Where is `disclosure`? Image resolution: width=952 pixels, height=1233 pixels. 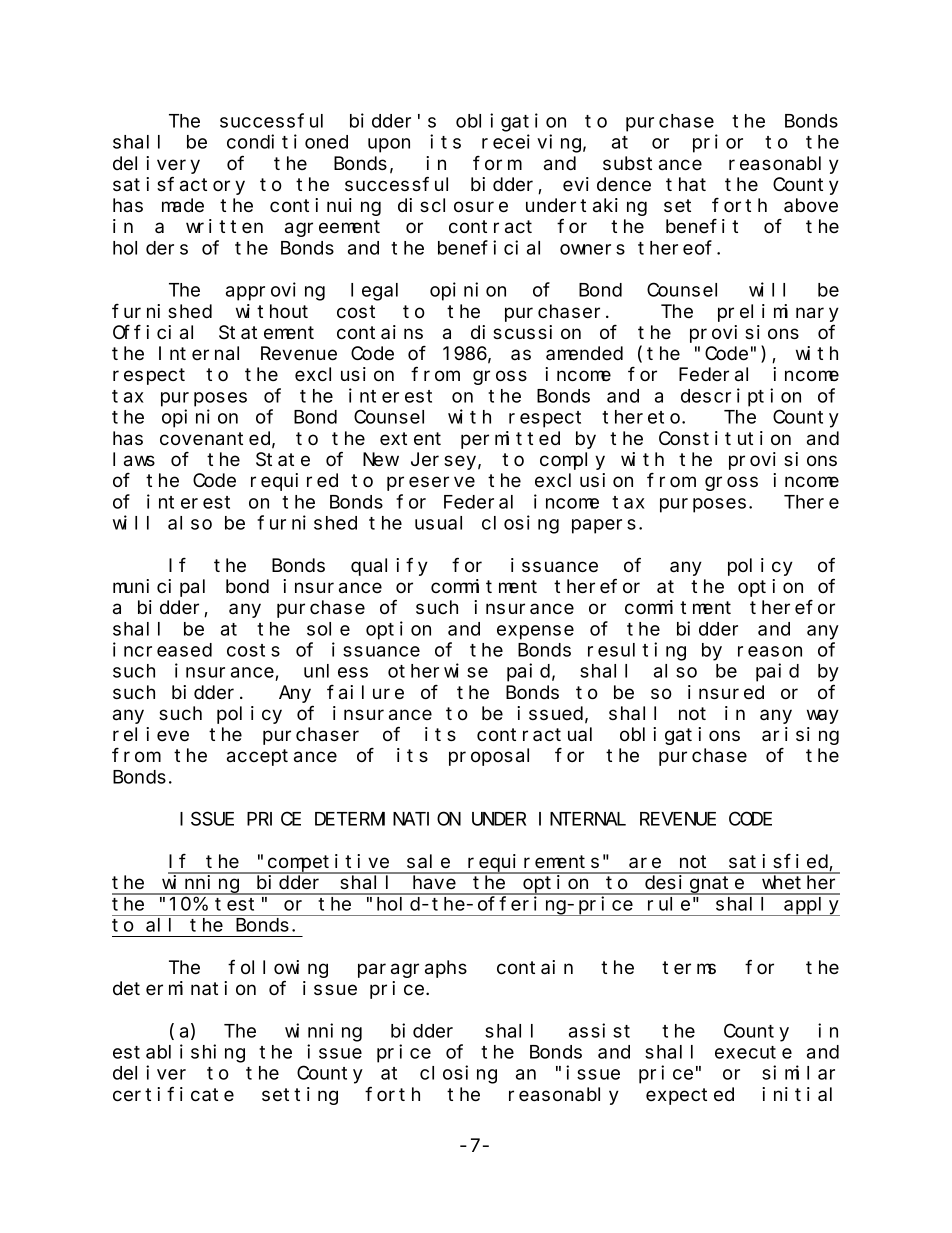 disclosure is located at coordinates (453, 205).
